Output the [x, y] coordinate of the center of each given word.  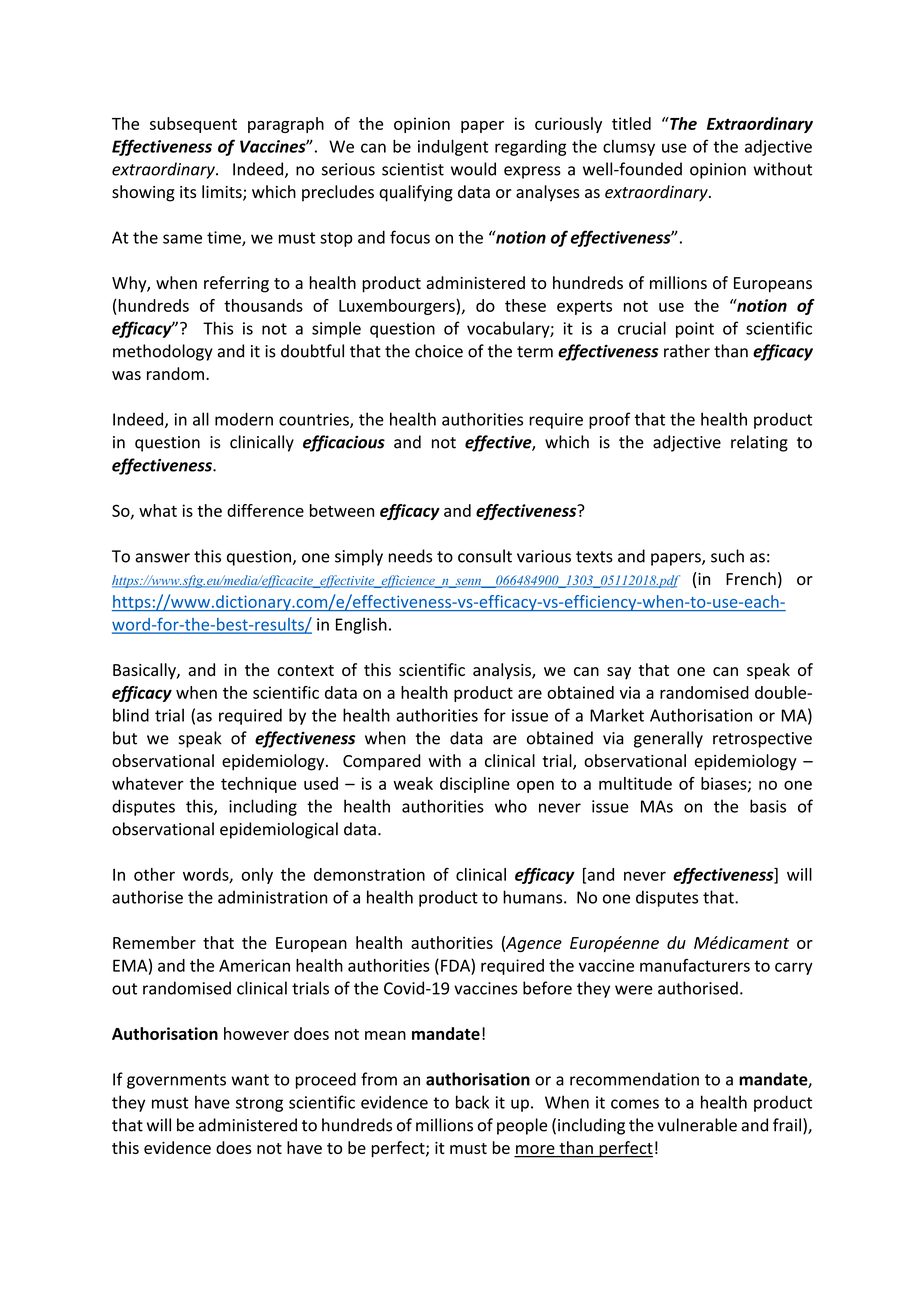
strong [259, 1104]
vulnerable [697, 1125]
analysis [503, 671]
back [472, 1102]
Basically [145, 671]
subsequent [193, 125]
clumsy [629, 148]
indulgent [453, 147]
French [751, 578]
